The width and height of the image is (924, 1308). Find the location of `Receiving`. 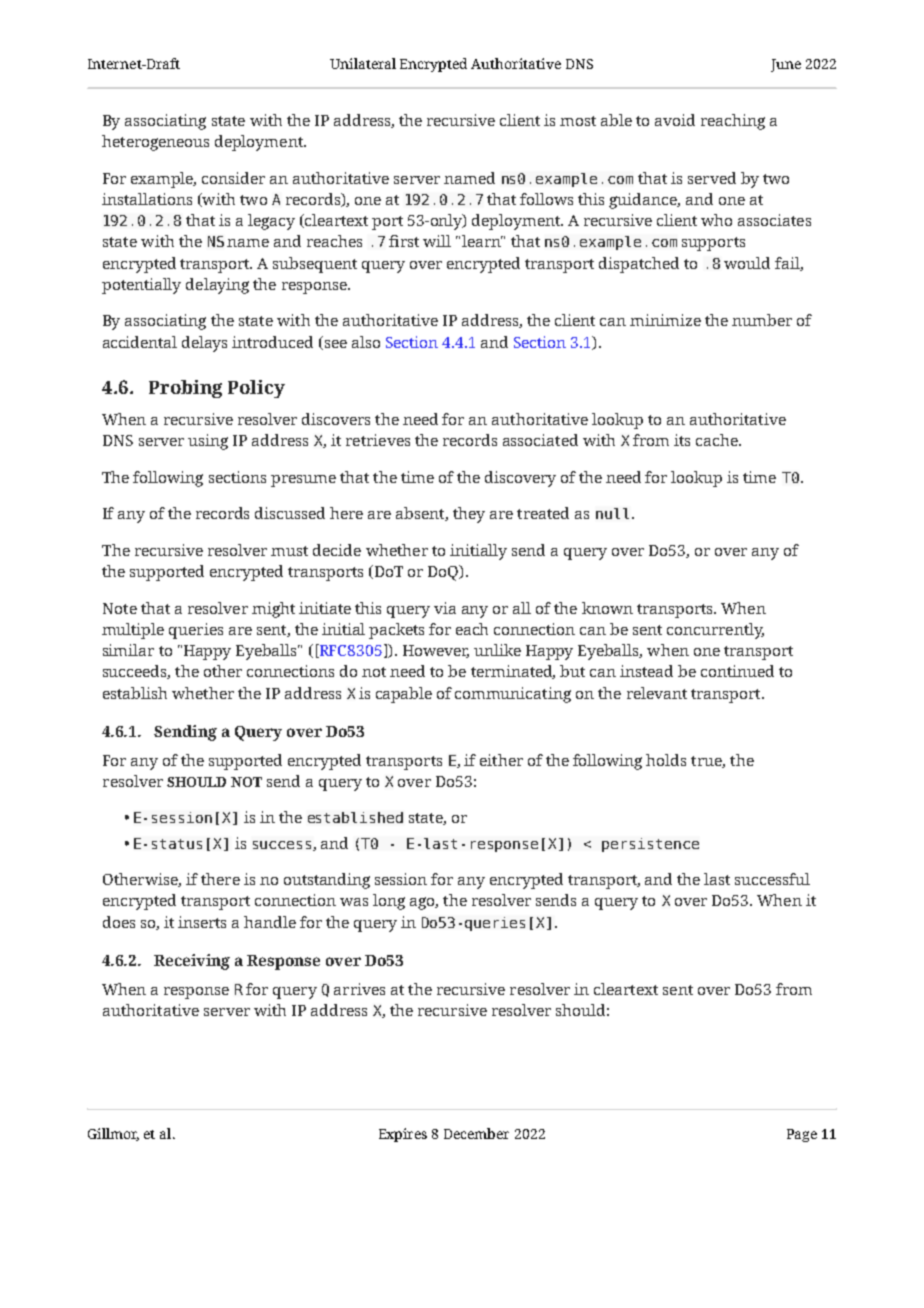

Receiving is located at coordinates (192, 962).
